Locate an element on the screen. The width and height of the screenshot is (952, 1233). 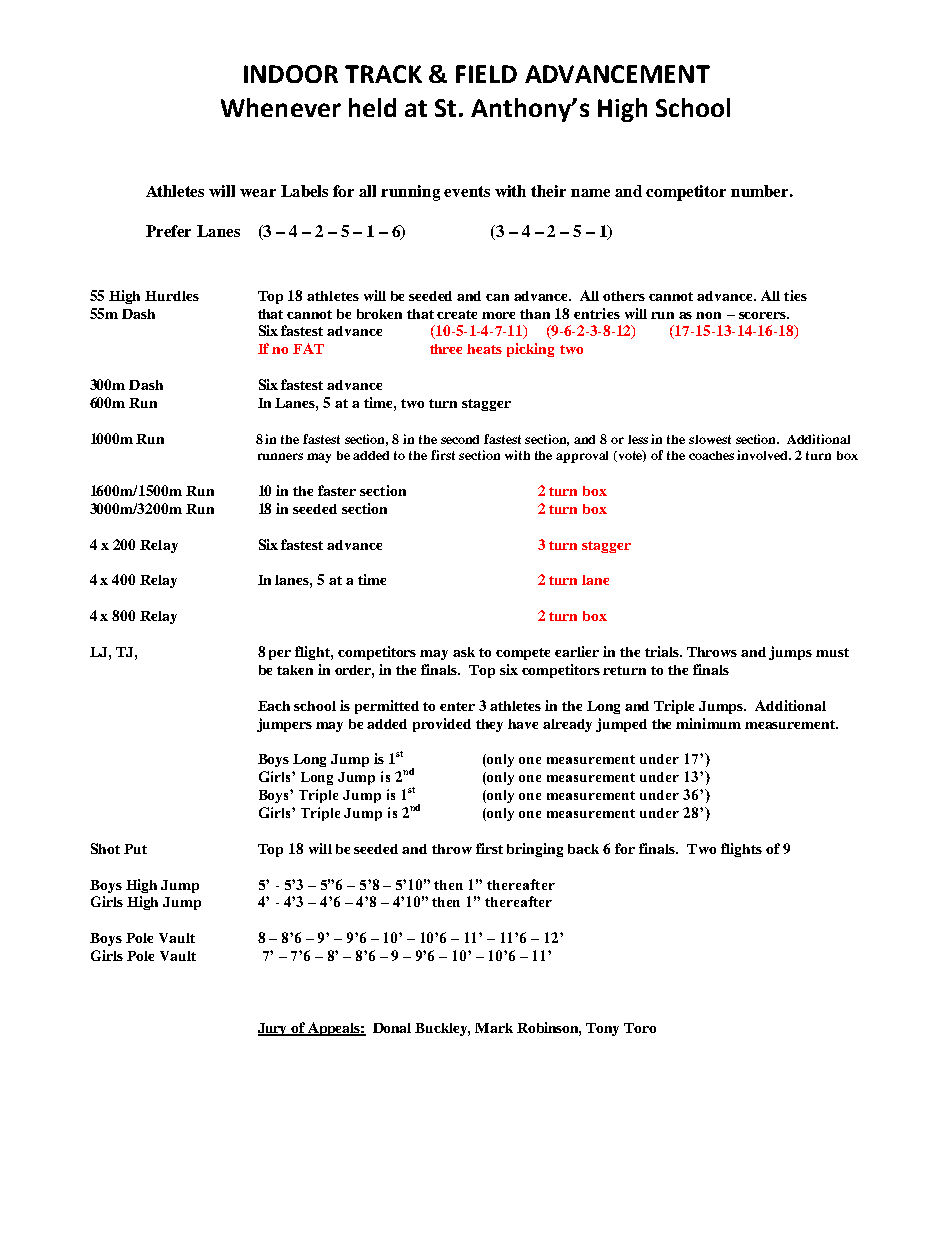
create is located at coordinates (457, 314).
